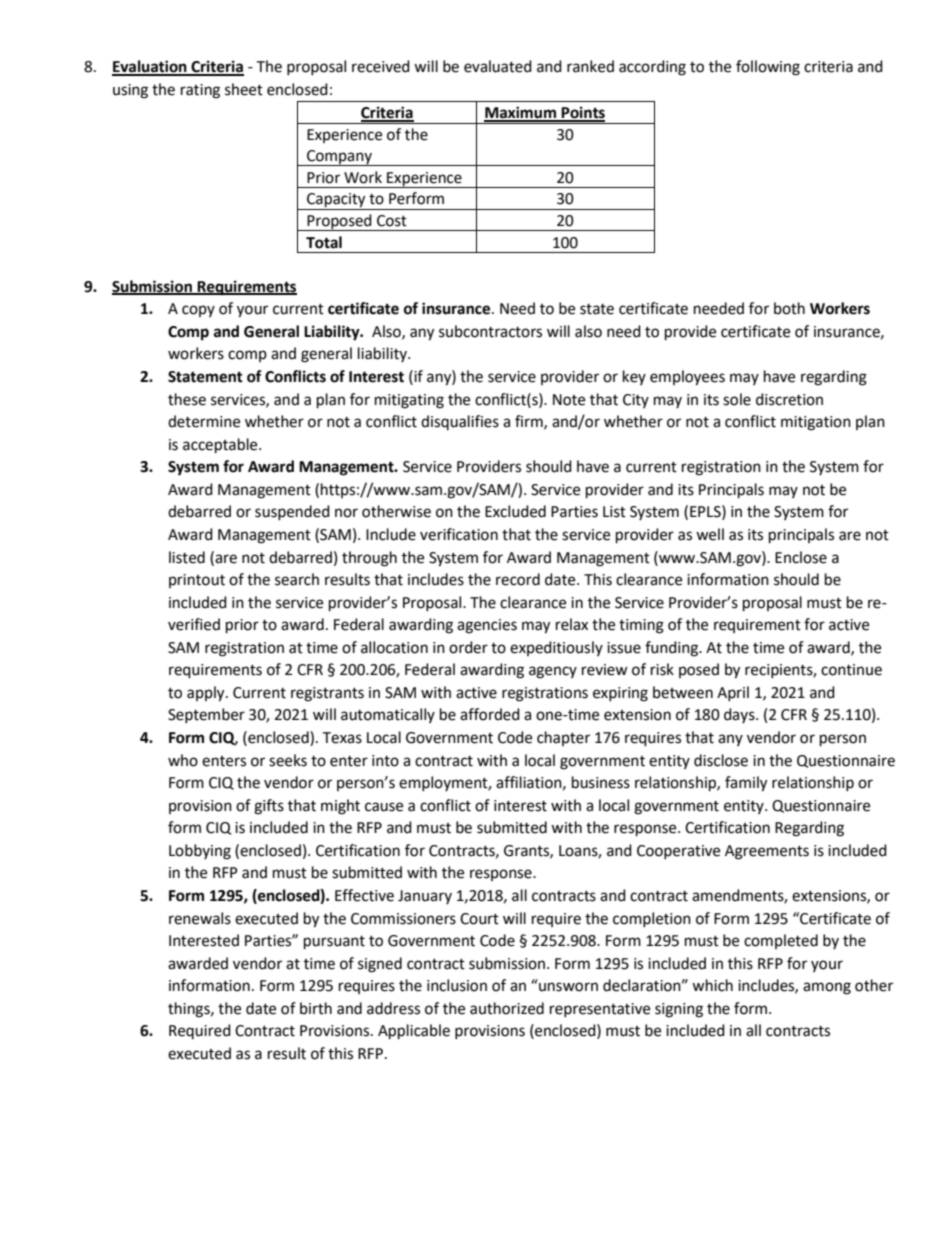 The height and width of the screenshot is (1233, 952). Describe the element at coordinates (521, 113) in the screenshot. I see `Maximum` at that location.
